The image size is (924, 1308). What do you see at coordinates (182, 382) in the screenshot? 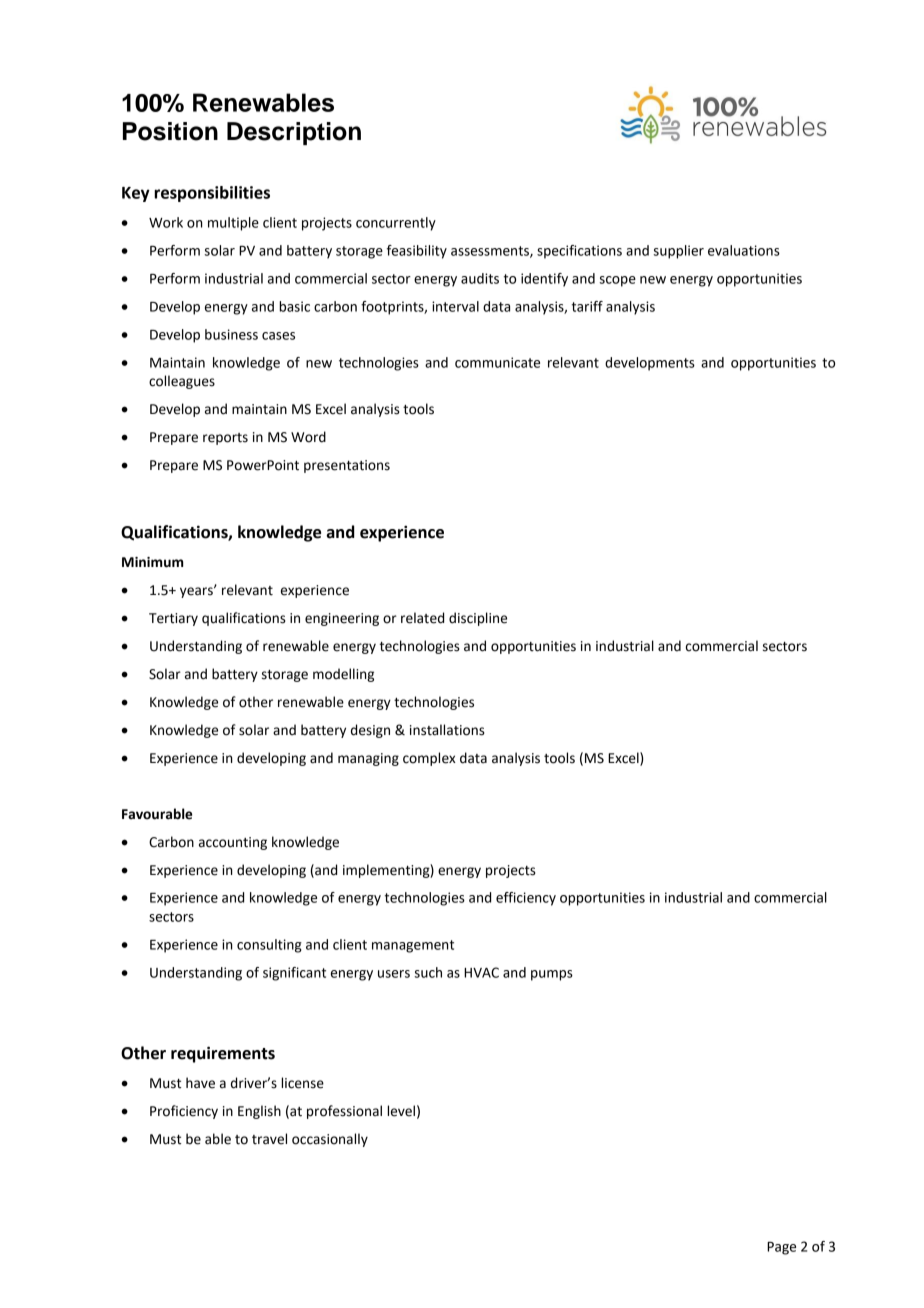
I see `colleagues` at bounding box center [182, 382].
